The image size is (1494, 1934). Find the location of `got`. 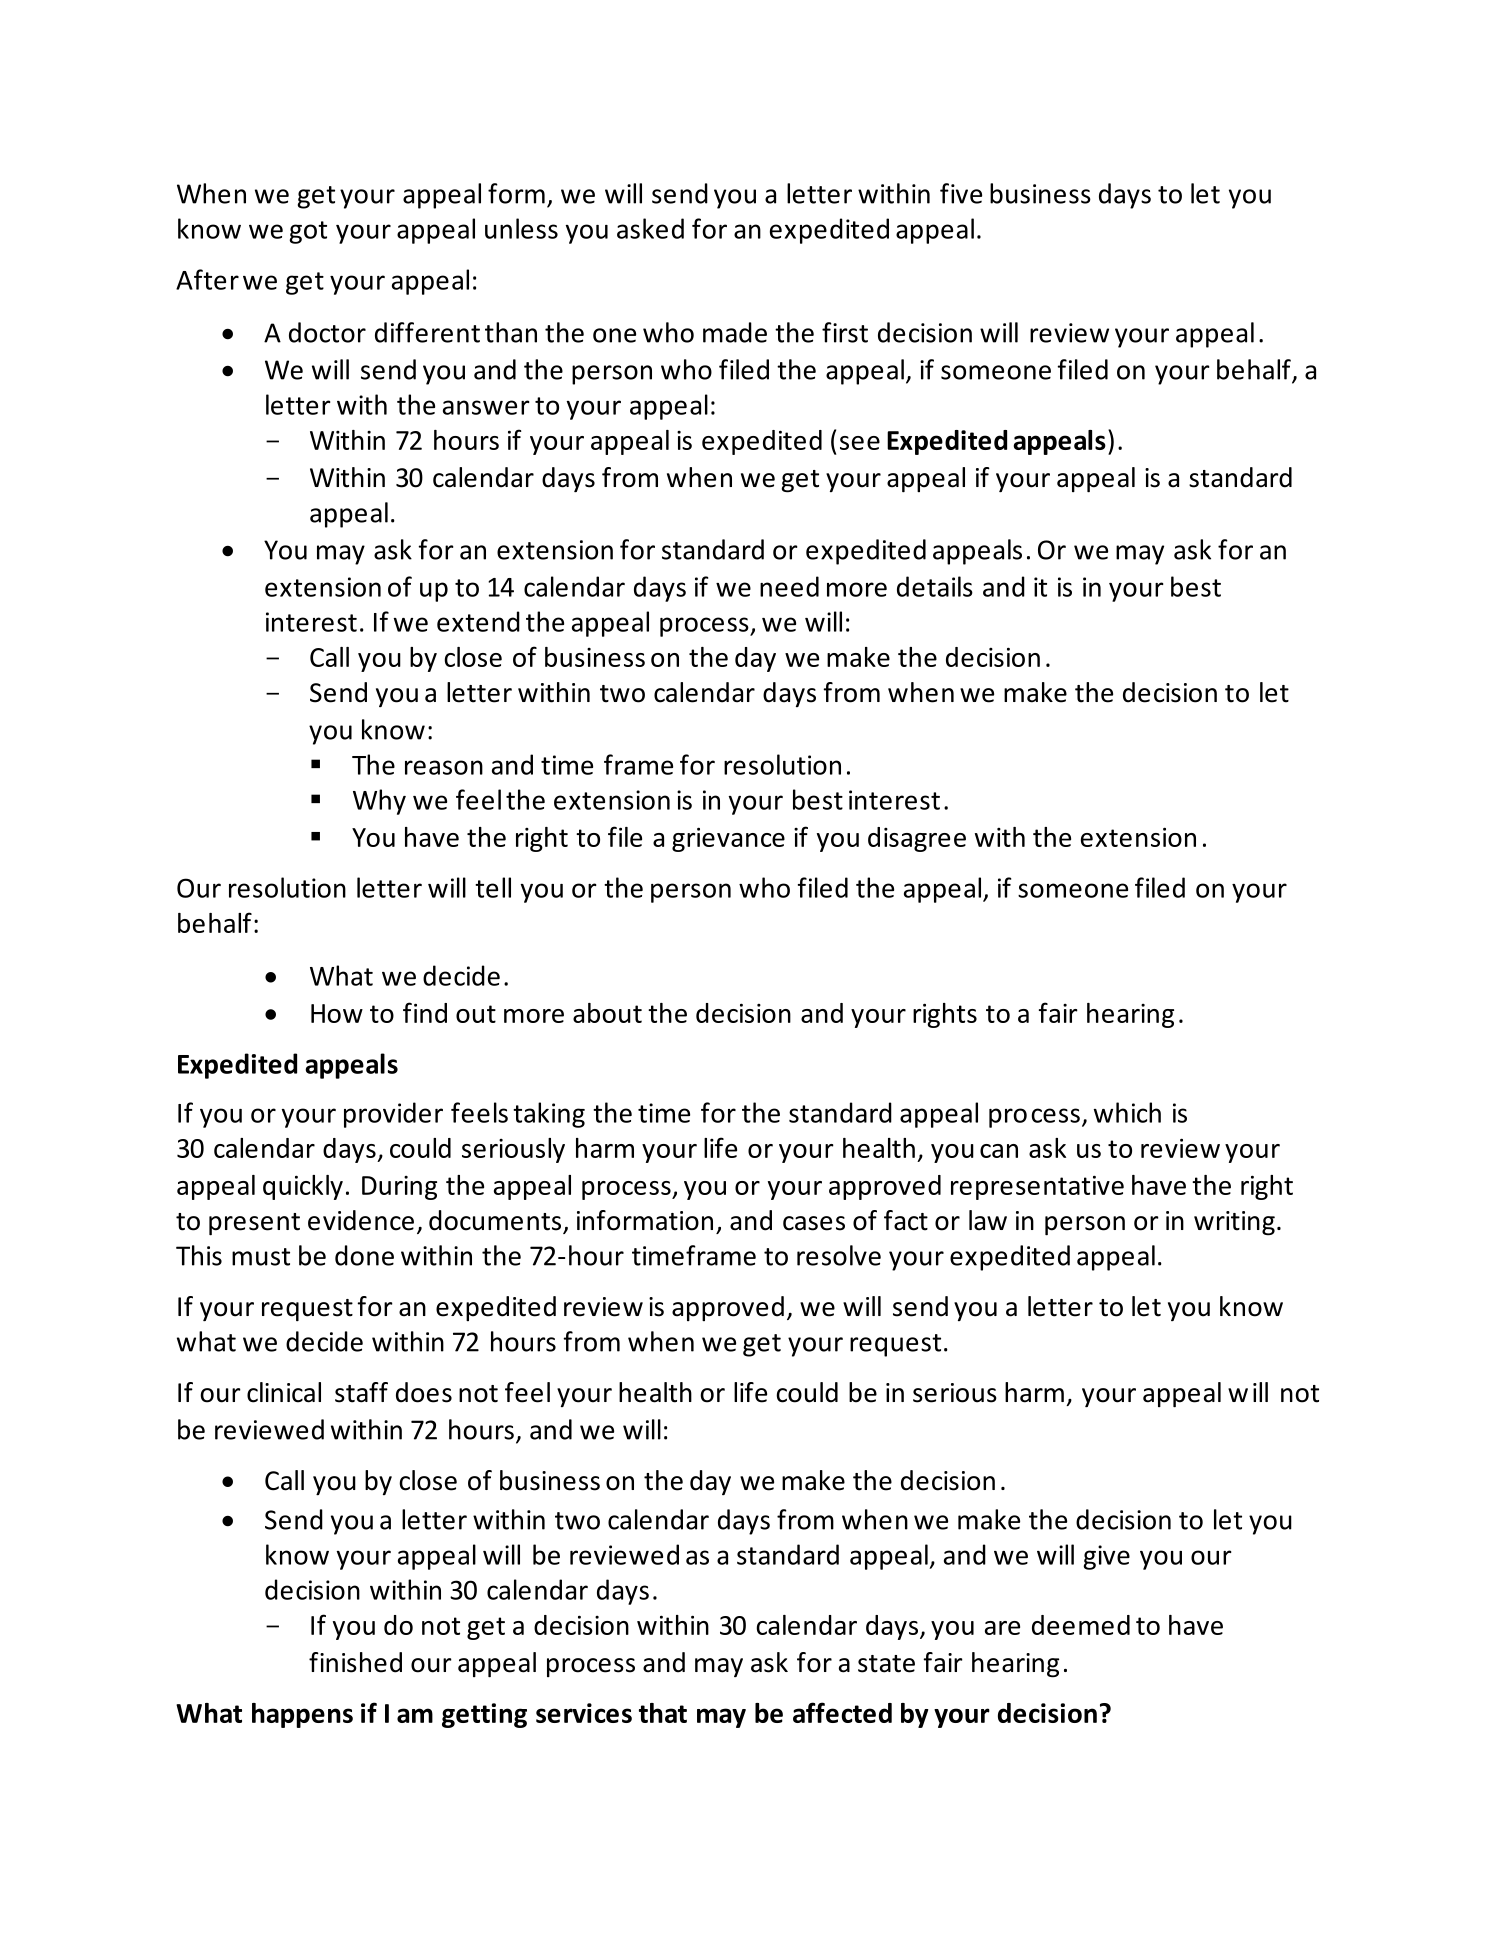

got is located at coordinates (308, 232).
